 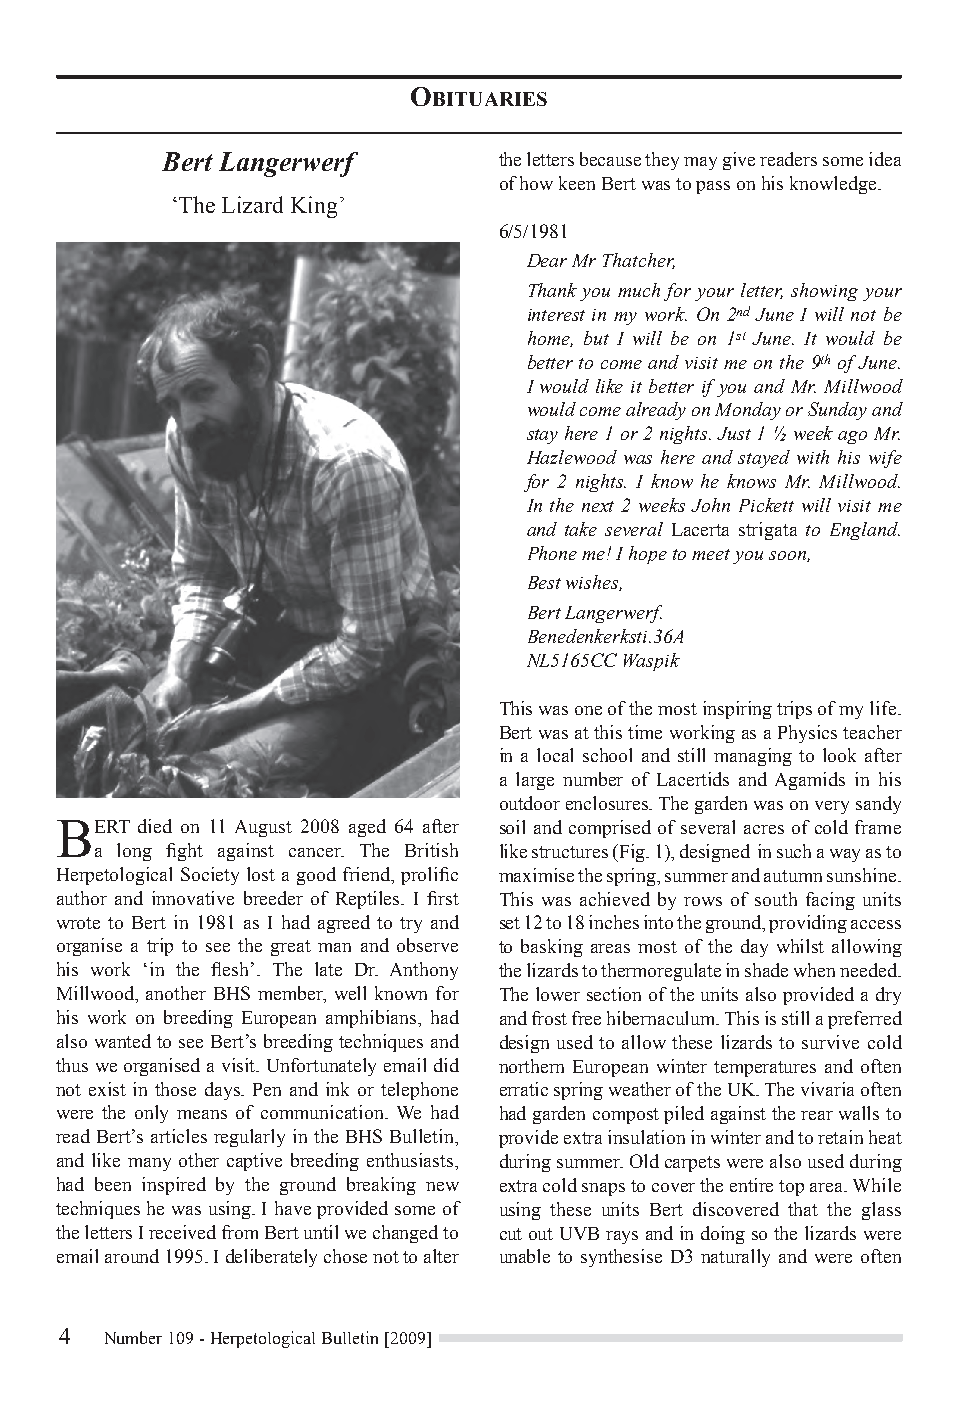 What do you see at coordinates (511, 1234) in the page?
I see `cut` at bounding box center [511, 1234].
